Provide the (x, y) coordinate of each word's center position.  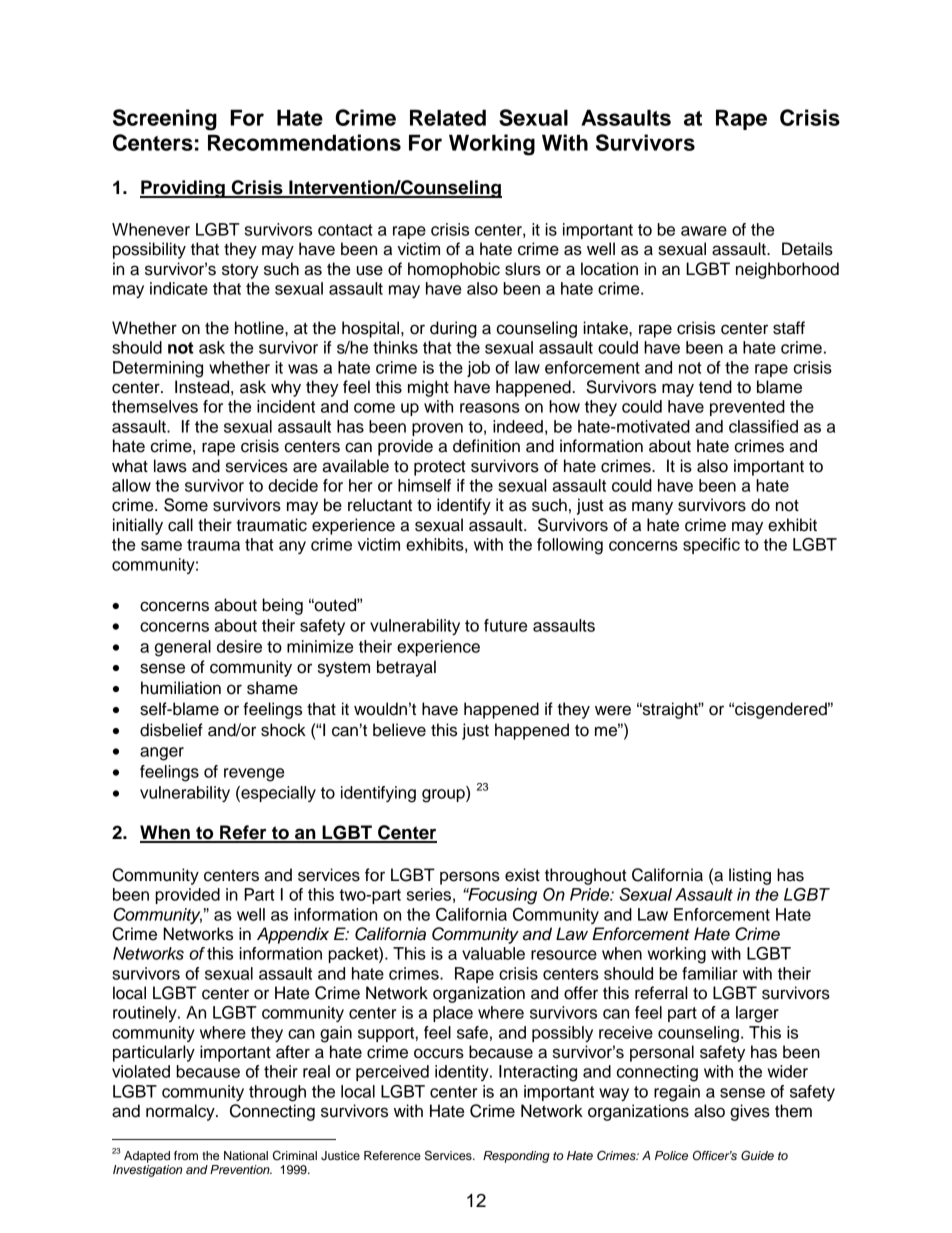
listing (750, 876)
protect (440, 468)
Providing (183, 189)
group (444, 796)
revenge (254, 775)
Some (186, 505)
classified (763, 426)
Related (448, 117)
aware (704, 231)
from (186, 1155)
